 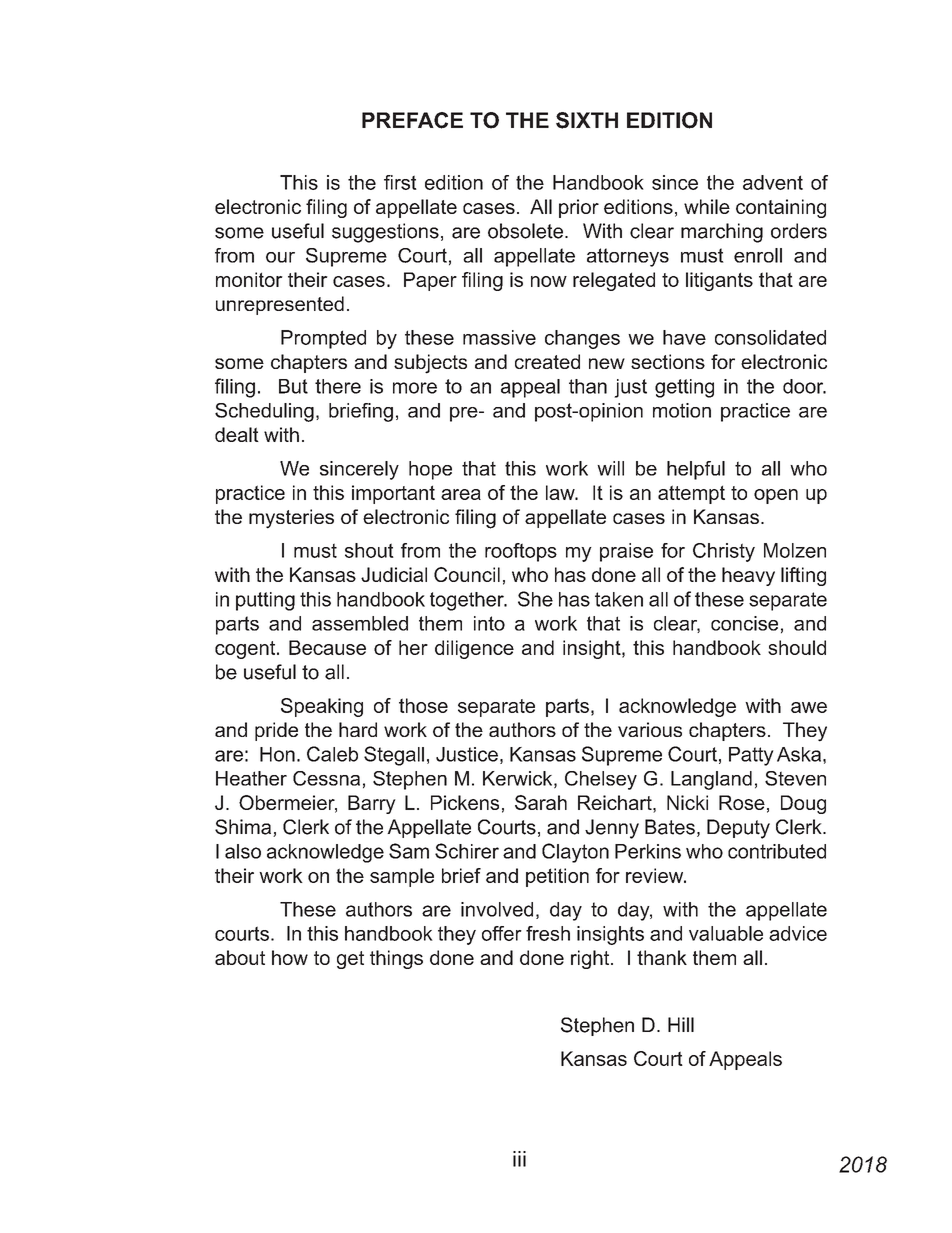 I want to click on into, so click(x=489, y=623).
